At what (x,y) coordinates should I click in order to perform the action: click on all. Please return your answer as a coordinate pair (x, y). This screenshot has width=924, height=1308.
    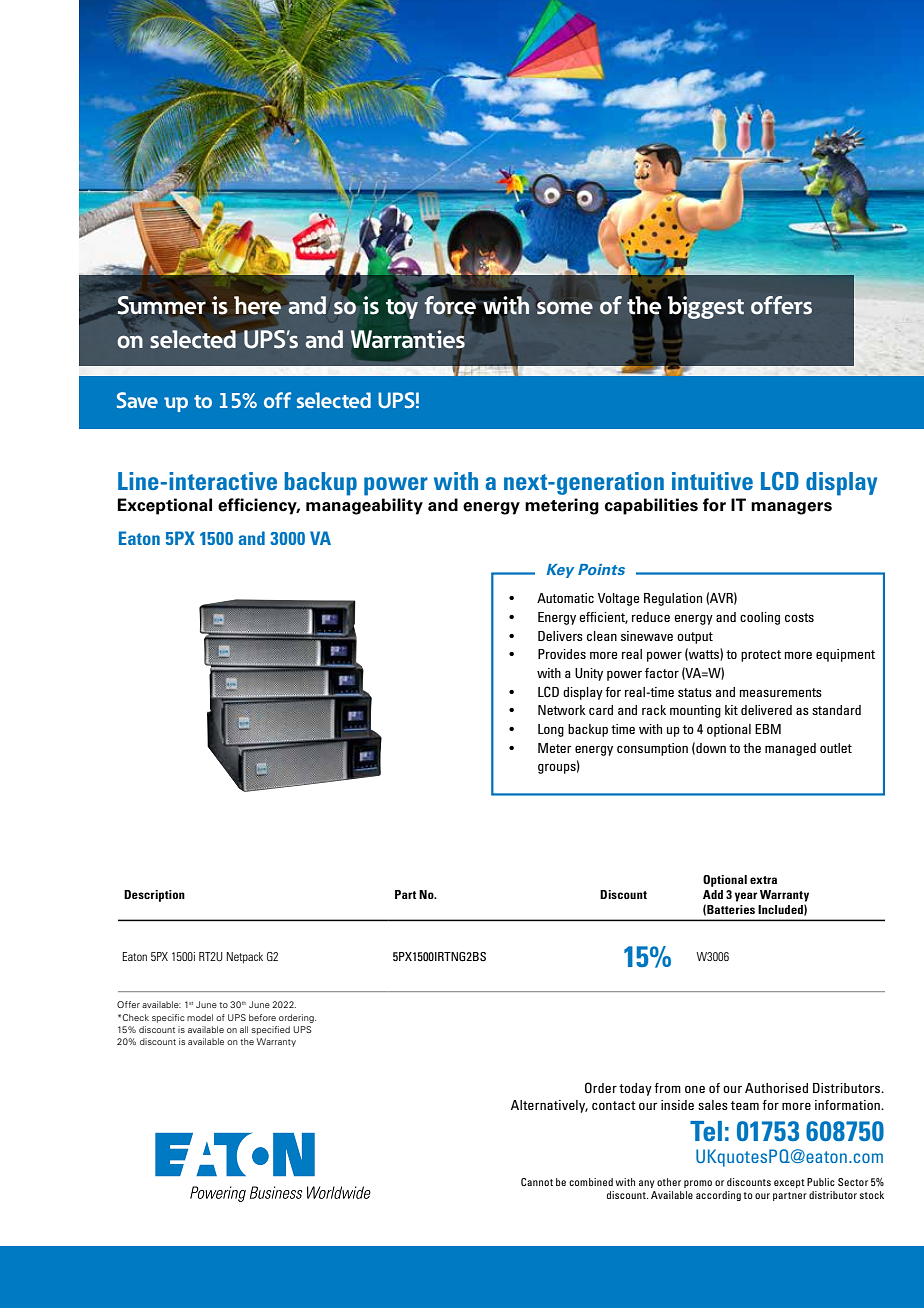
    Looking at the image, I should click on (244, 1029).
